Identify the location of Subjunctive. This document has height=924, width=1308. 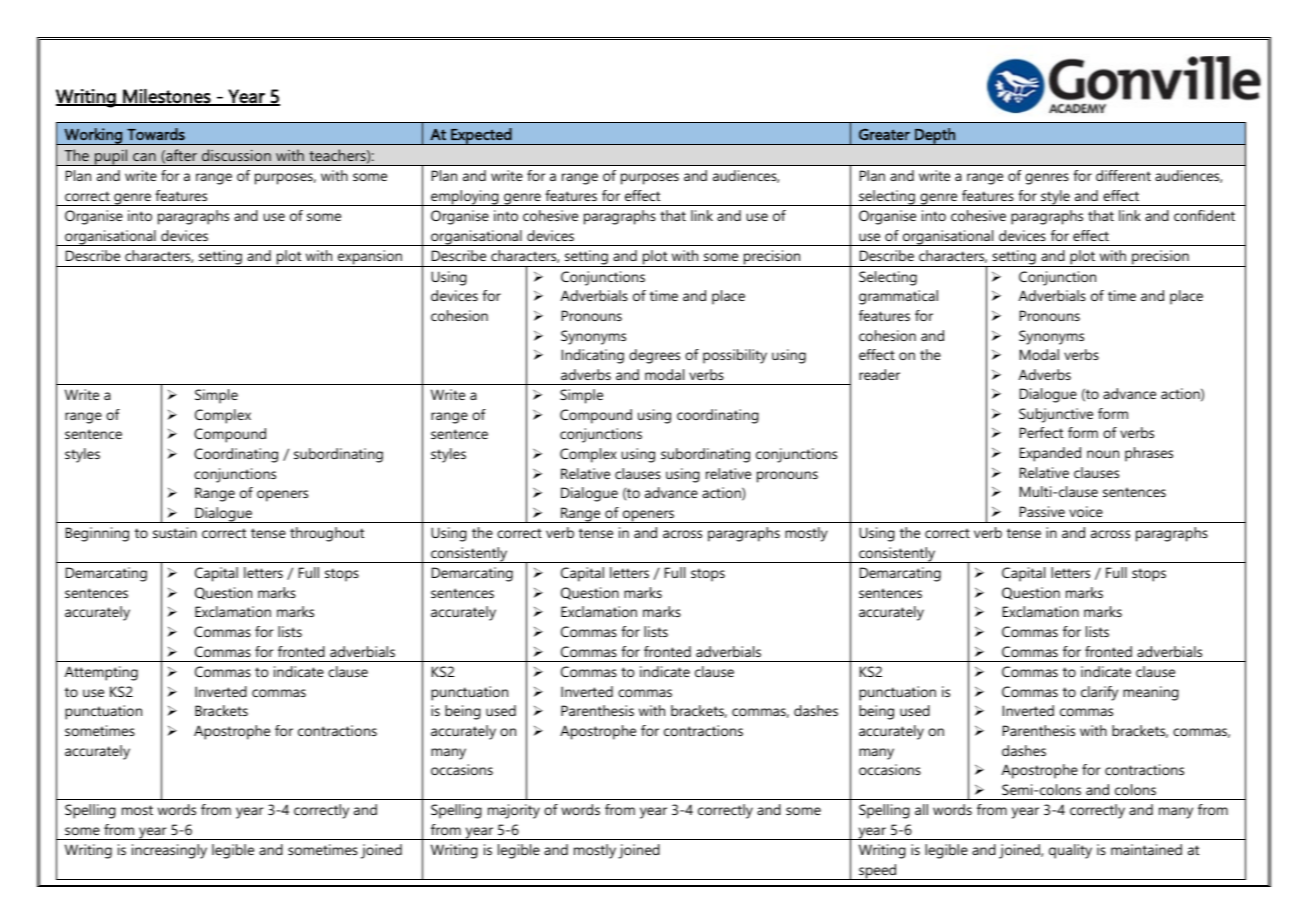
(1056, 415).
